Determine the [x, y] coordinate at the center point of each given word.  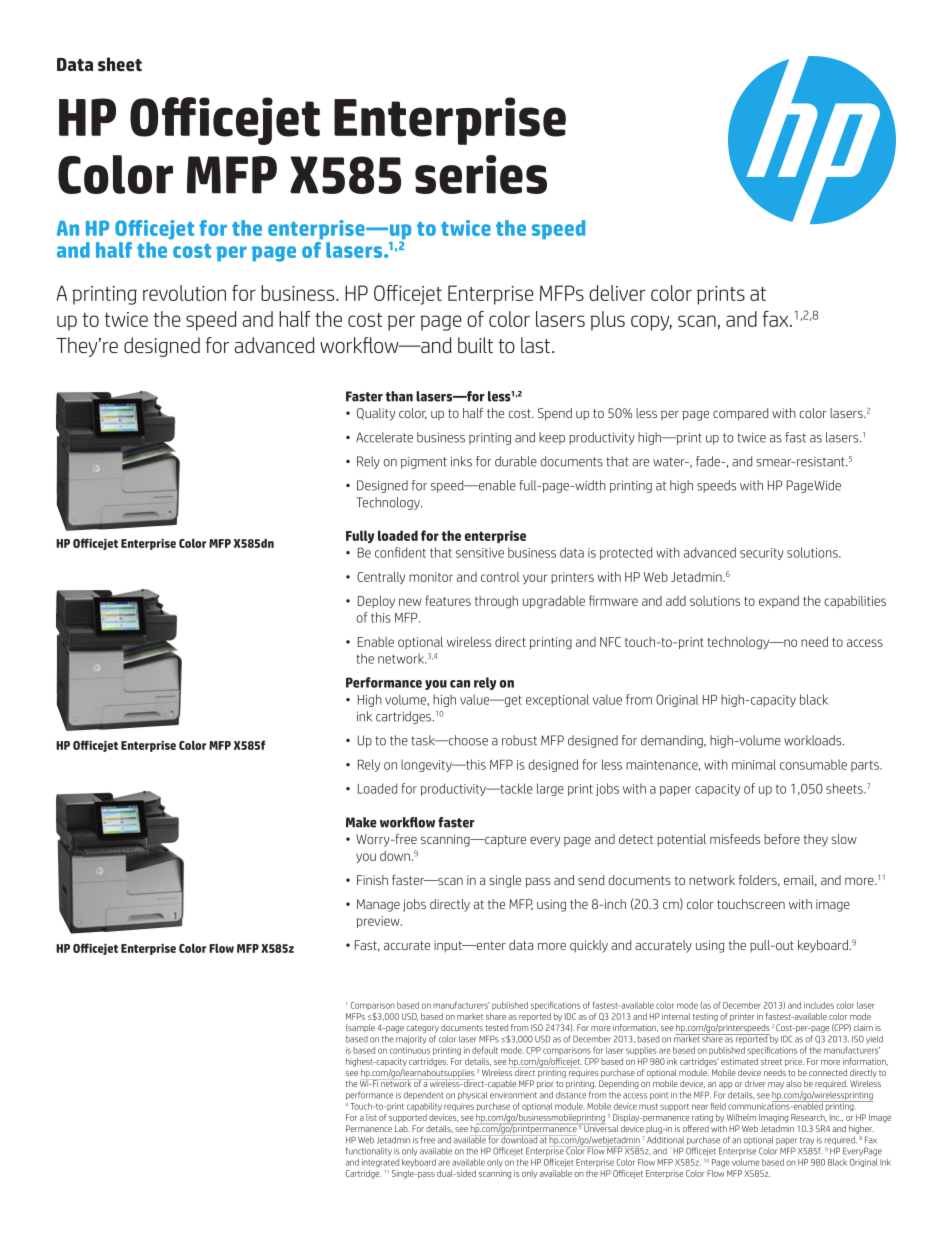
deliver [617, 293]
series [481, 174]
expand [779, 602]
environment [513, 1095]
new [410, 602]
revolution [184, 293]
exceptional [557, 700]
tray [807, 1141]
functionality [369, 1151]
